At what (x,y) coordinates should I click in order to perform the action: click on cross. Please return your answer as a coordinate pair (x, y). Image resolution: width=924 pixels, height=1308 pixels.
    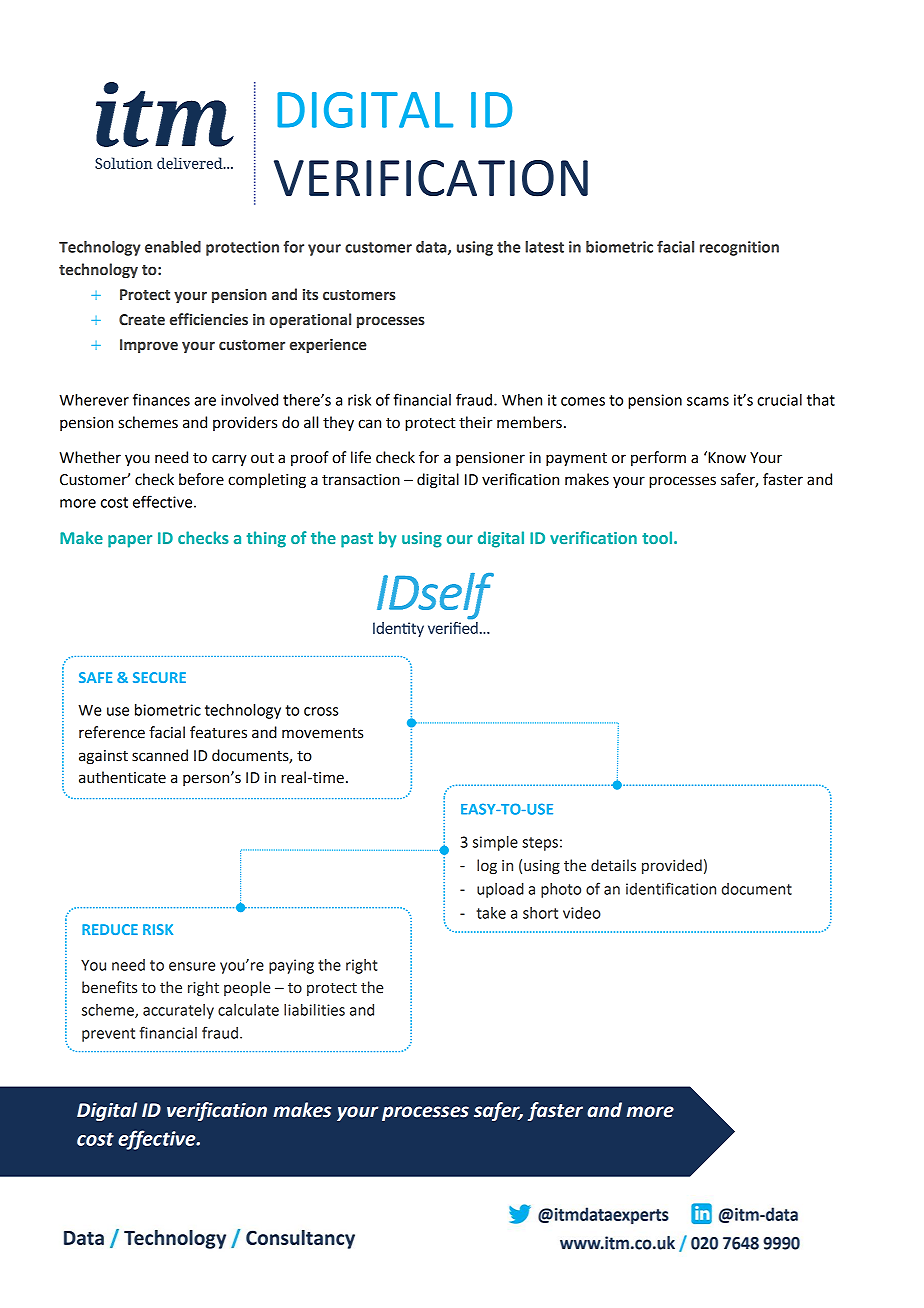
    Looking at the image, I should click on (321, 711).
